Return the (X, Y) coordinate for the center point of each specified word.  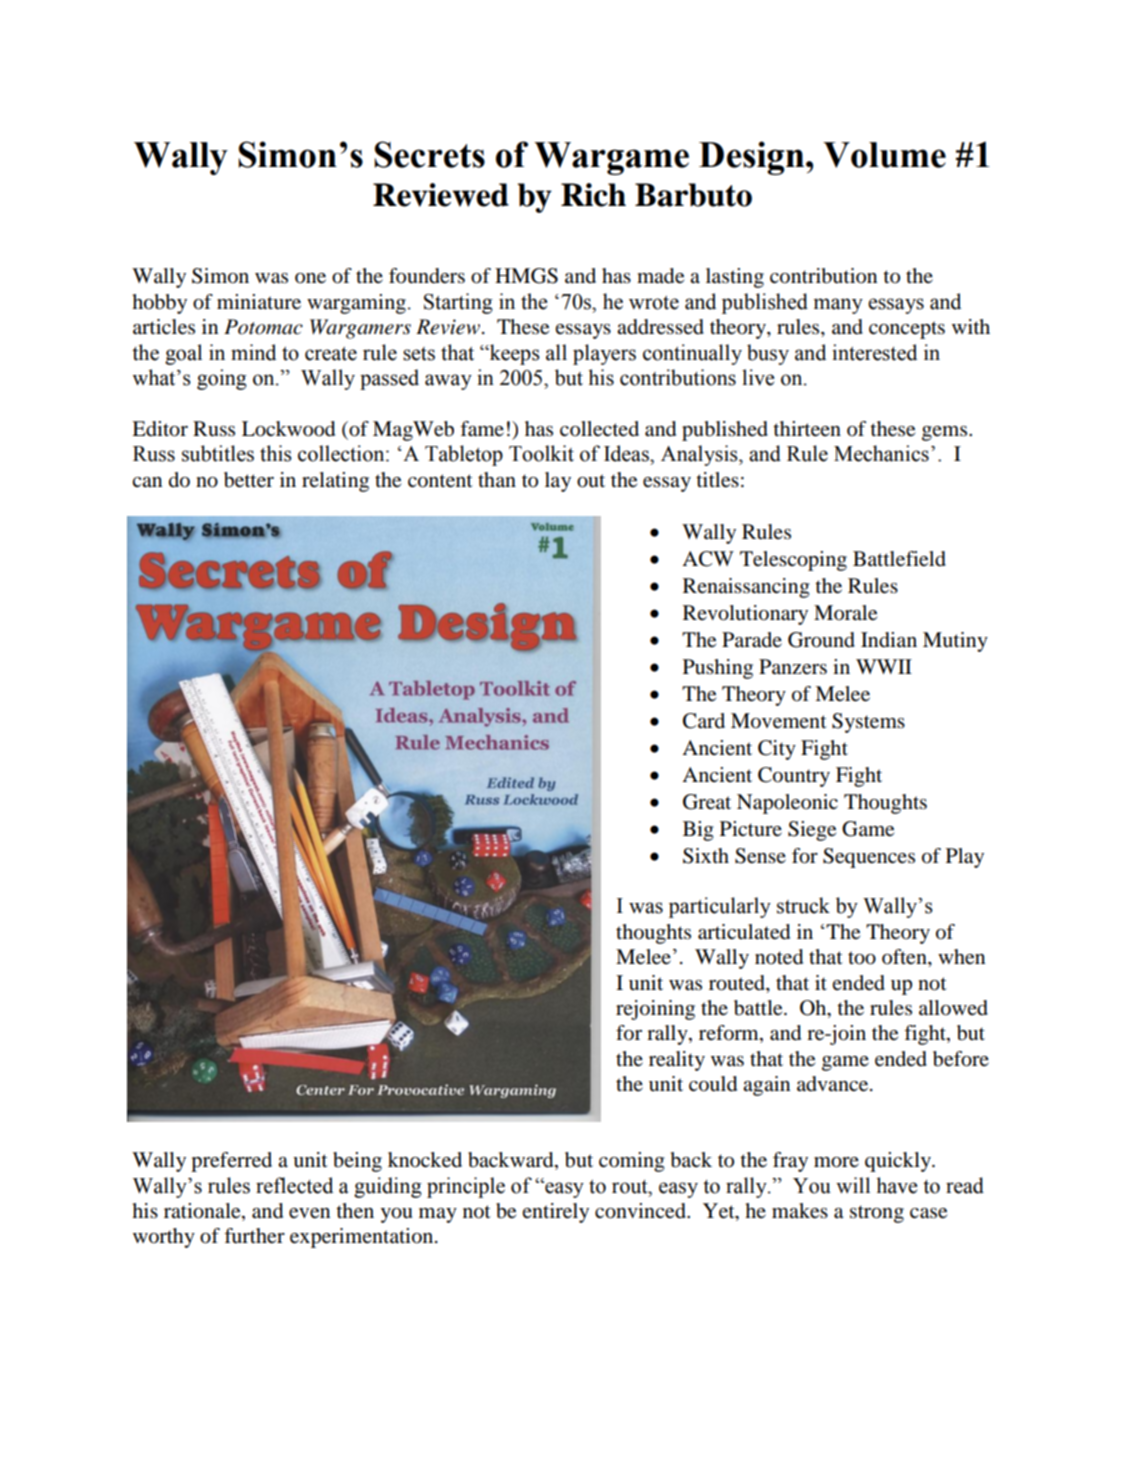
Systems (868, 723)
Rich (593, 195)
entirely (555, 1213)
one (310, 278)
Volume (884, 155)
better (249, 480)
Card (704, 721)
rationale (203, 1212)
